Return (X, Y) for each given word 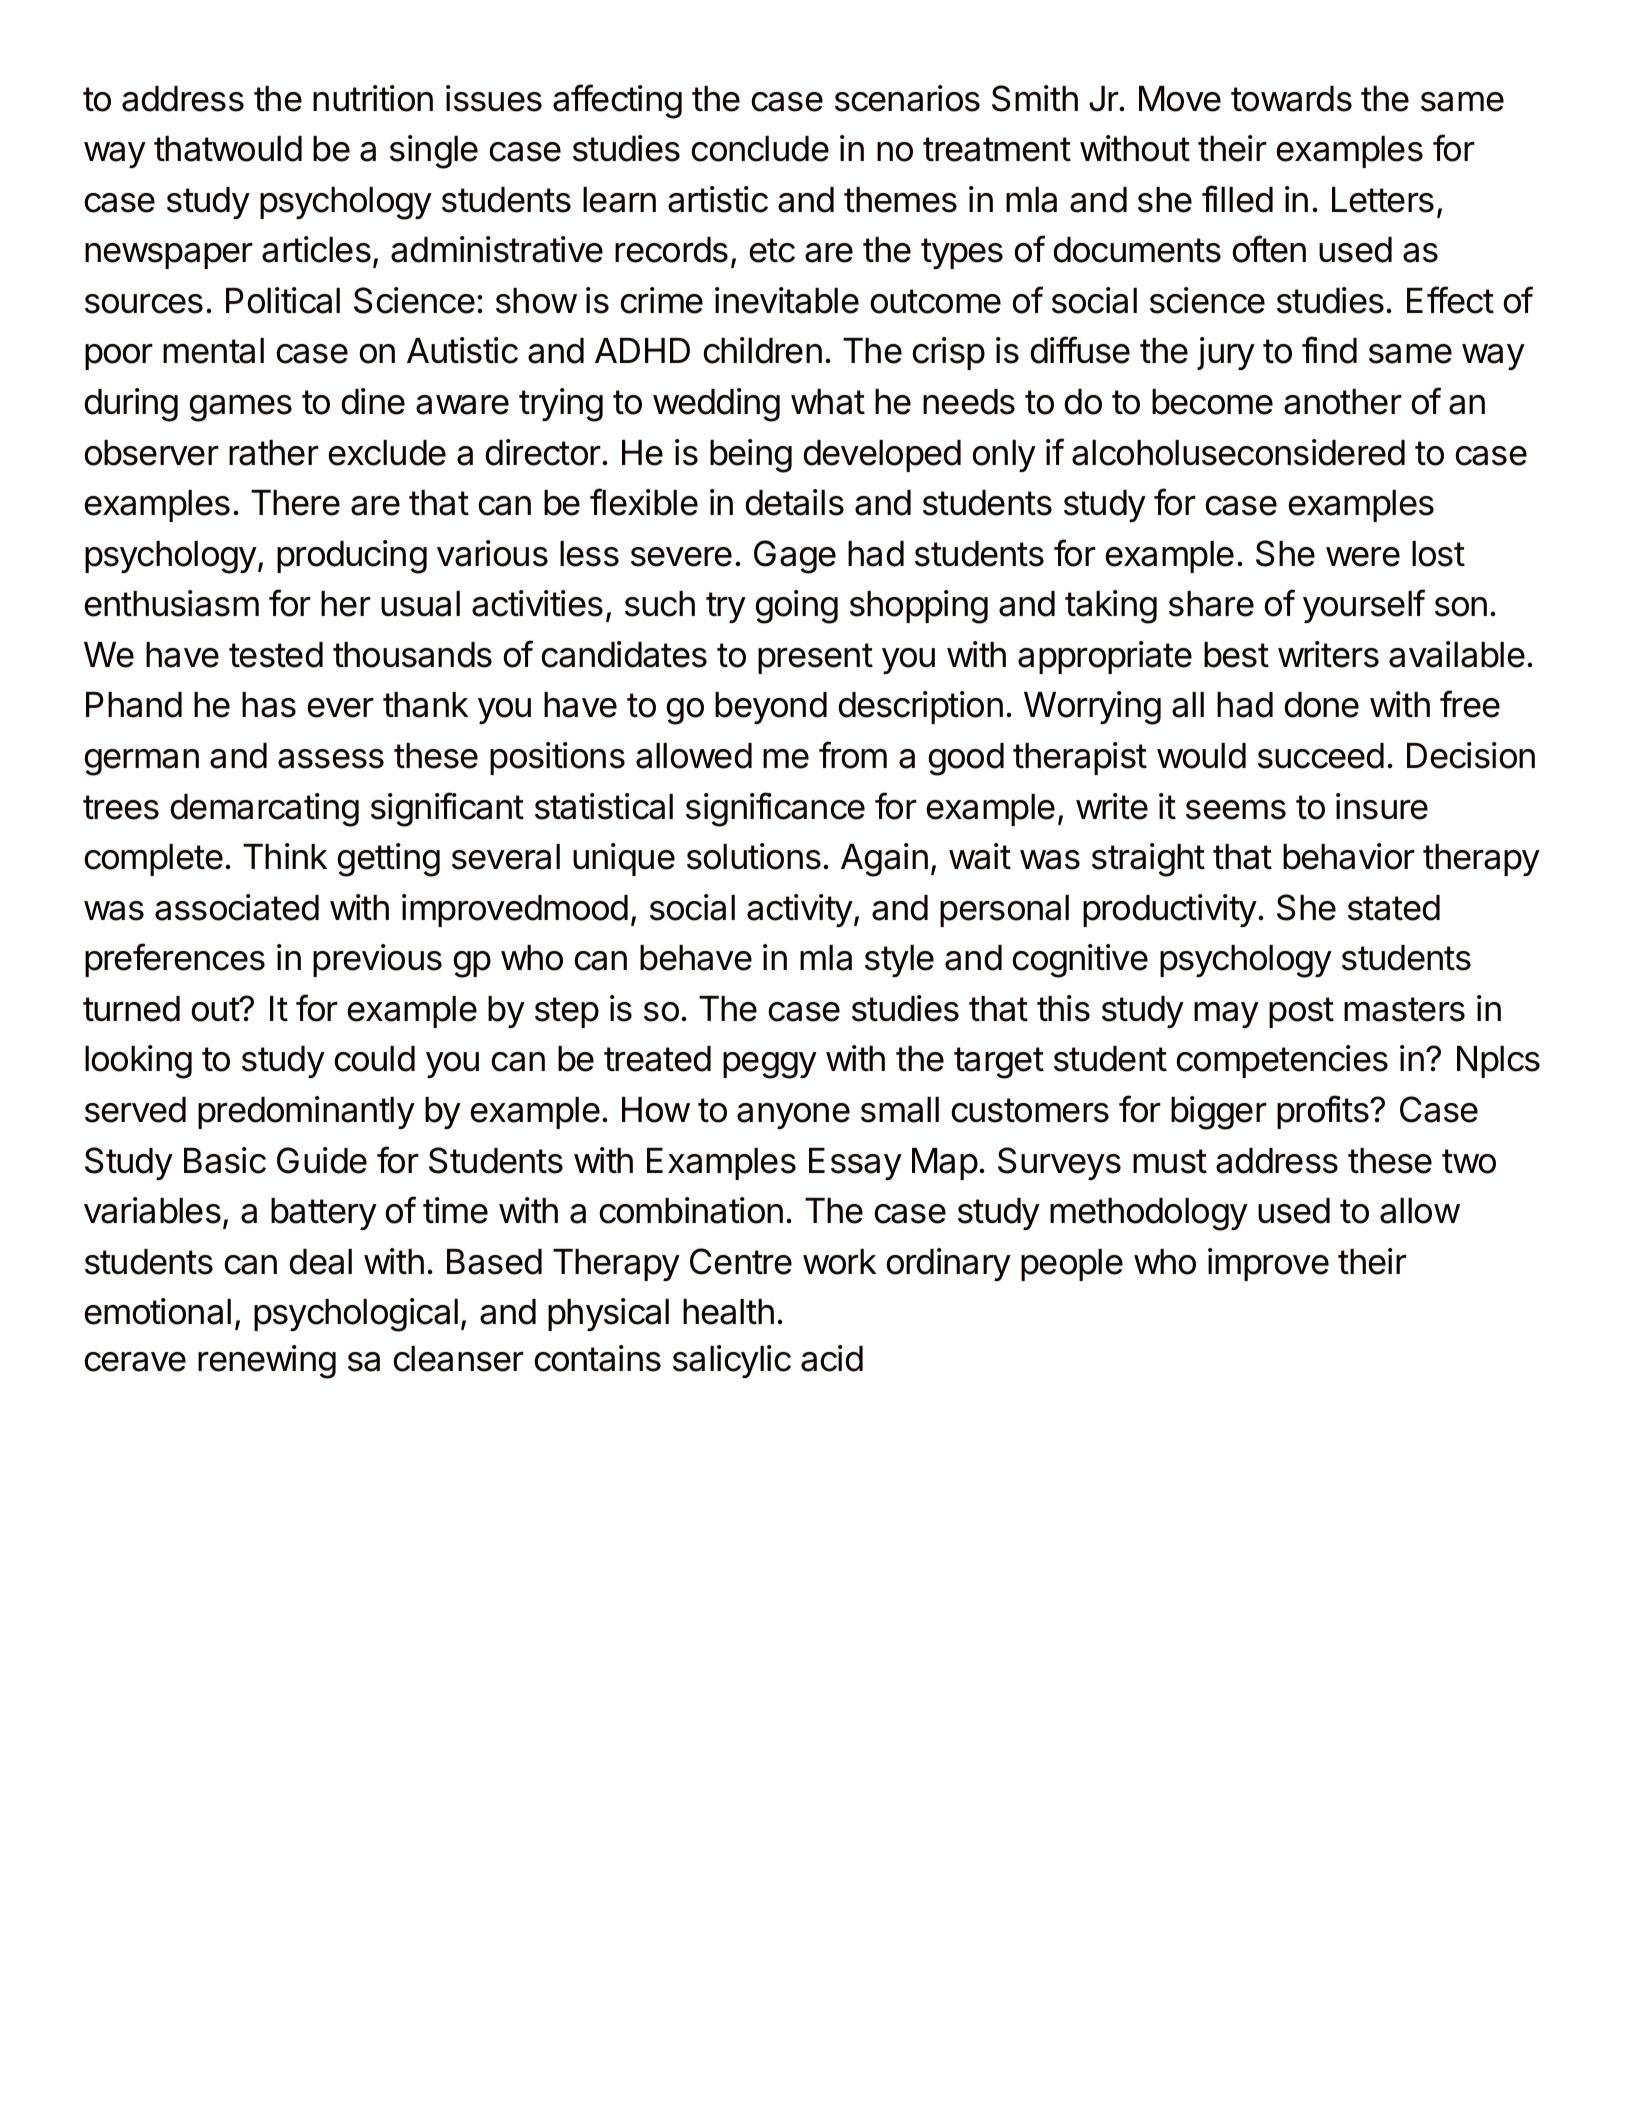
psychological (356, 1315)
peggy (770, 1065)
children (762, 350)
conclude (760, 149)
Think (285, 856)
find (1329, 350)
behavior (1349, 856)
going (796, 607)
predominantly (306, 1112)
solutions (754, 856)
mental (213, 351)
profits (1324, 1112)
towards (1291, 99)
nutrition (373, 98)
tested (276, 655)
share (1211, 604)
